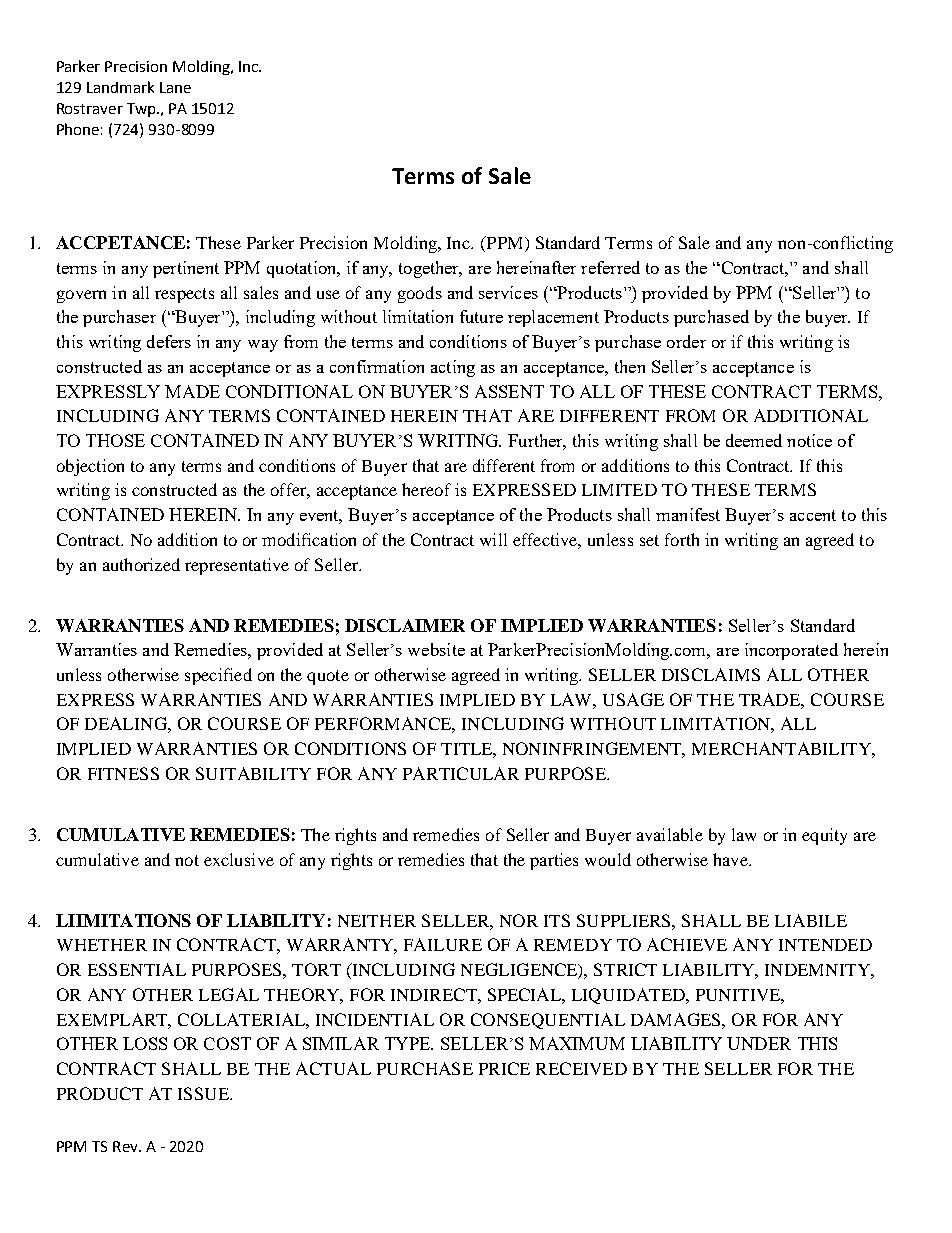  I want to click on ISSUE, so click(204, 1093).
